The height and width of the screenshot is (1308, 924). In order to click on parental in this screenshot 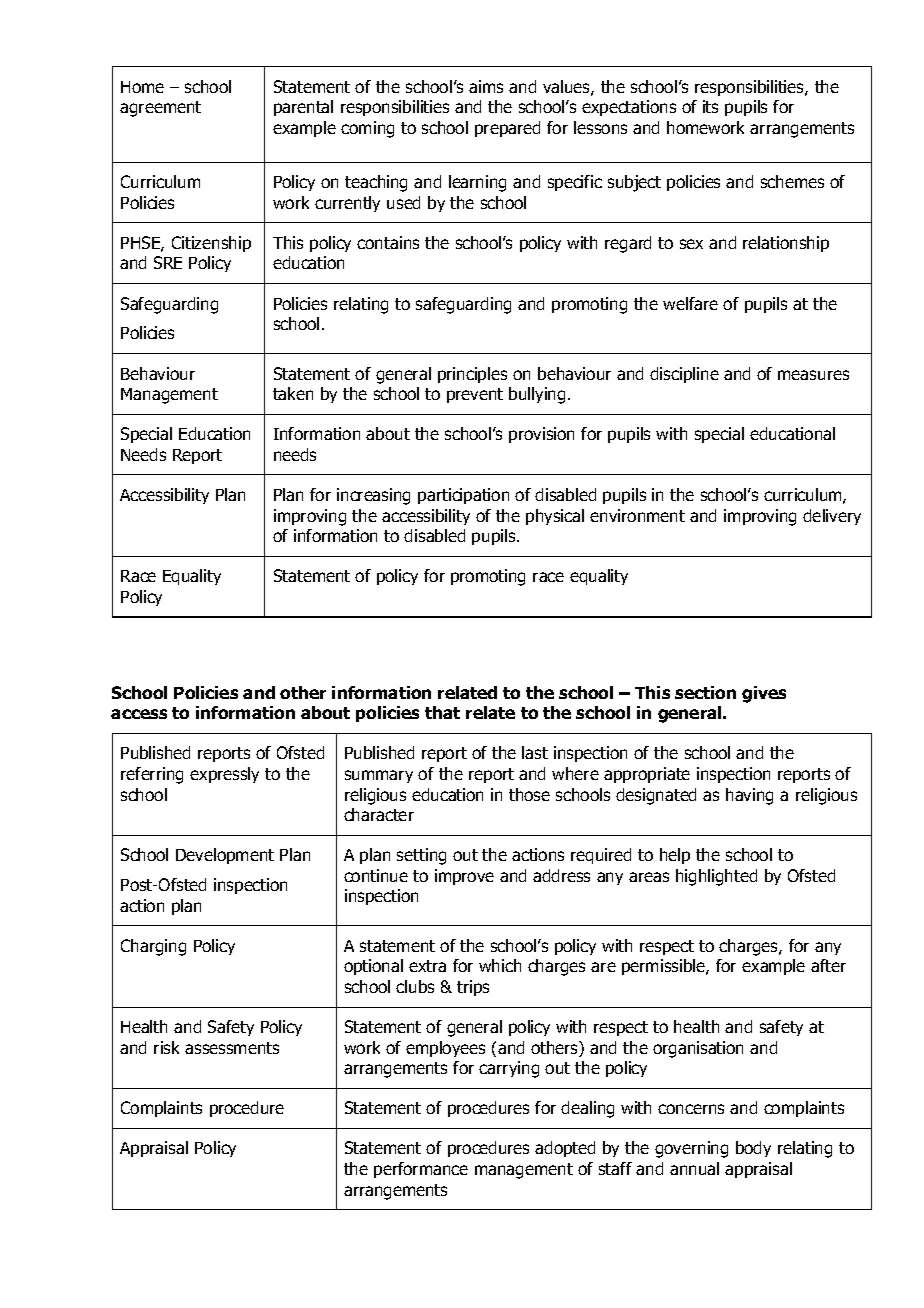, I will do `click(303, 108)`.
